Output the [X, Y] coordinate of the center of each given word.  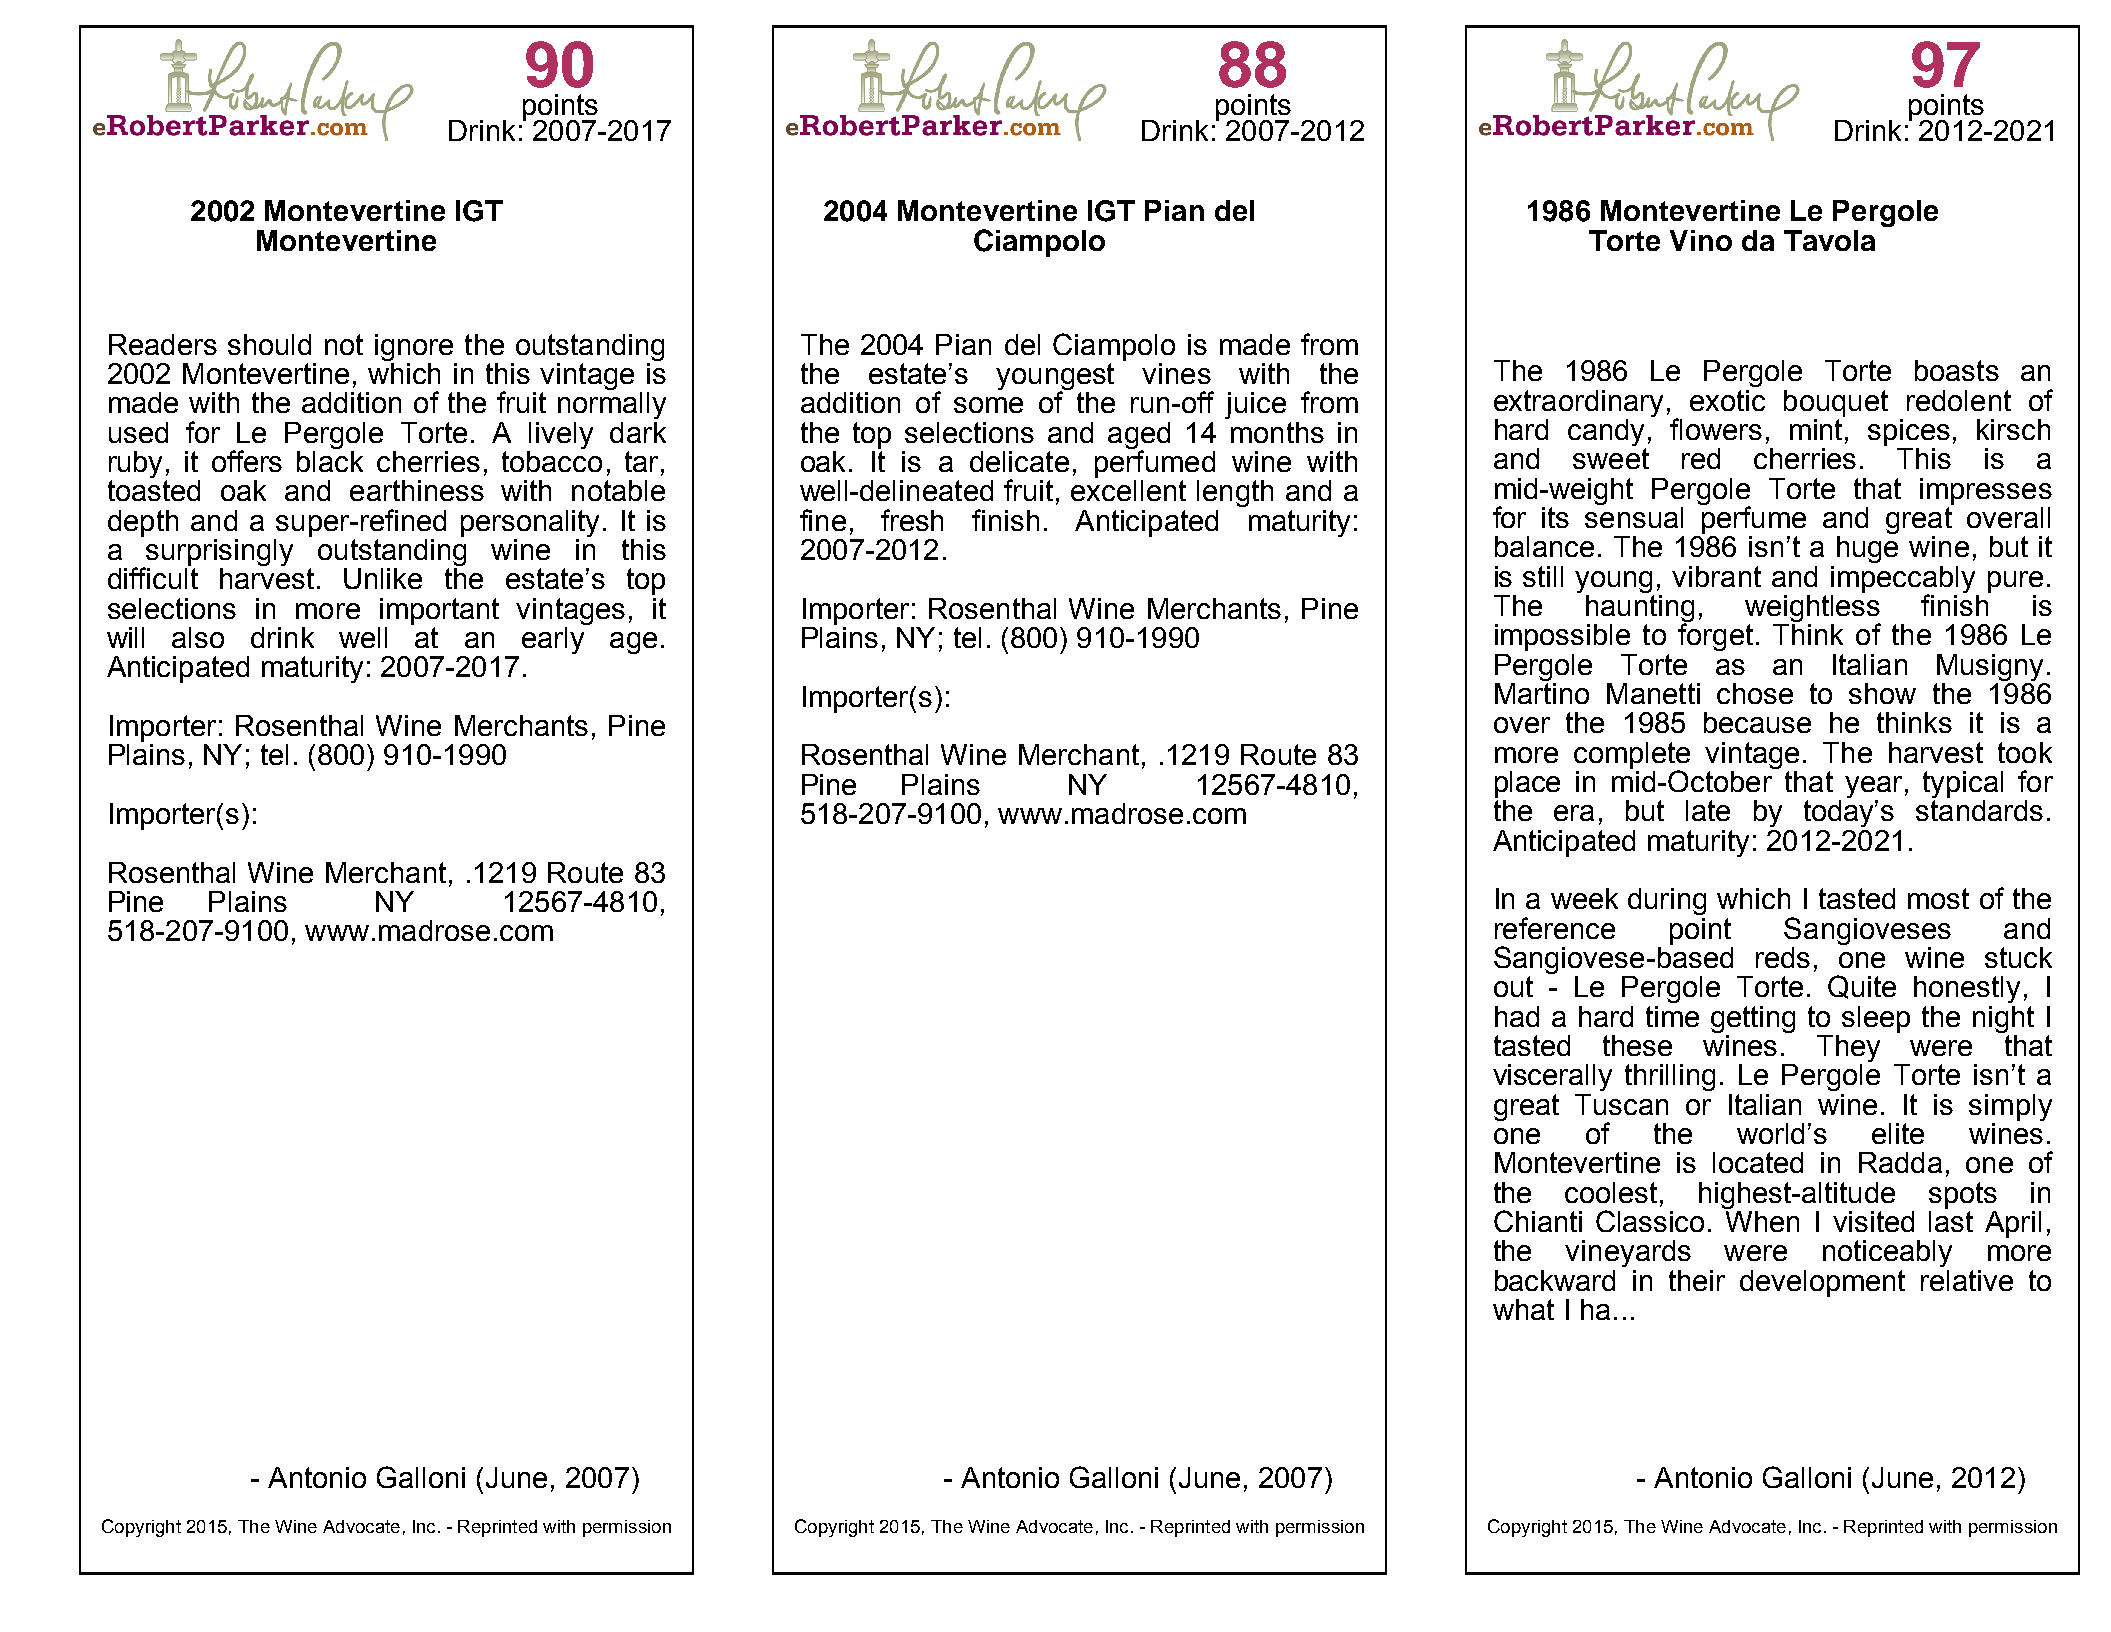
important [439, 611]
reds [1783, 957]
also [198, 637]
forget [1715, 636]
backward [1555, 1280]
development [1822, 1283]
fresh [912, 520]
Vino [1701, 240]
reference [1555, 928]
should [269, 344]
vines [1176, 373]
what [1523, 1309]
